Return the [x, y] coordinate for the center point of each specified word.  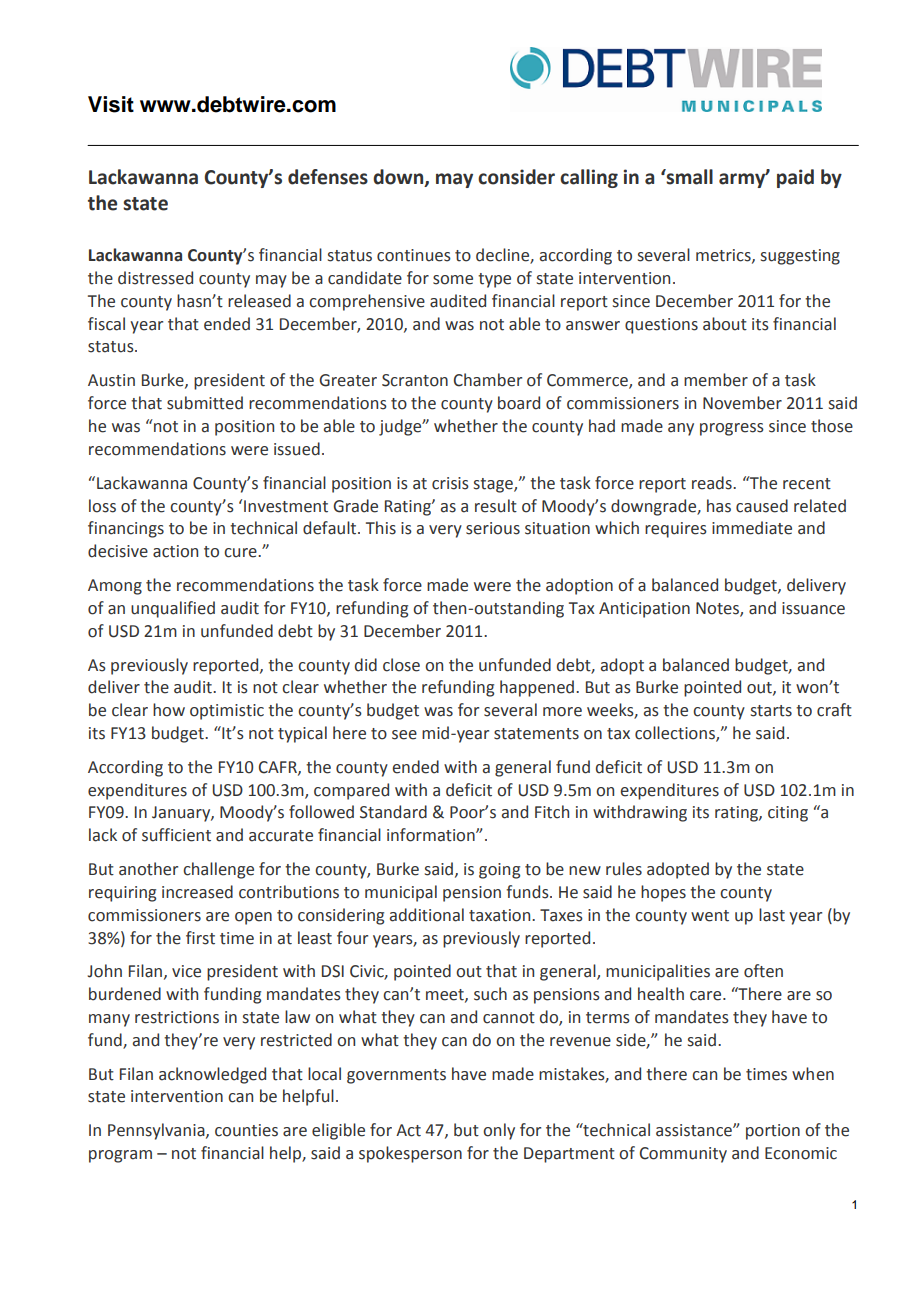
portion [773, 1132]
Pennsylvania [157, 1131]
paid [795, 178]
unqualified [173, 609]
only [499, 1131]
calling [589, 178]
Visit [111, 104]
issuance [813, 608]
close [401, 665]
